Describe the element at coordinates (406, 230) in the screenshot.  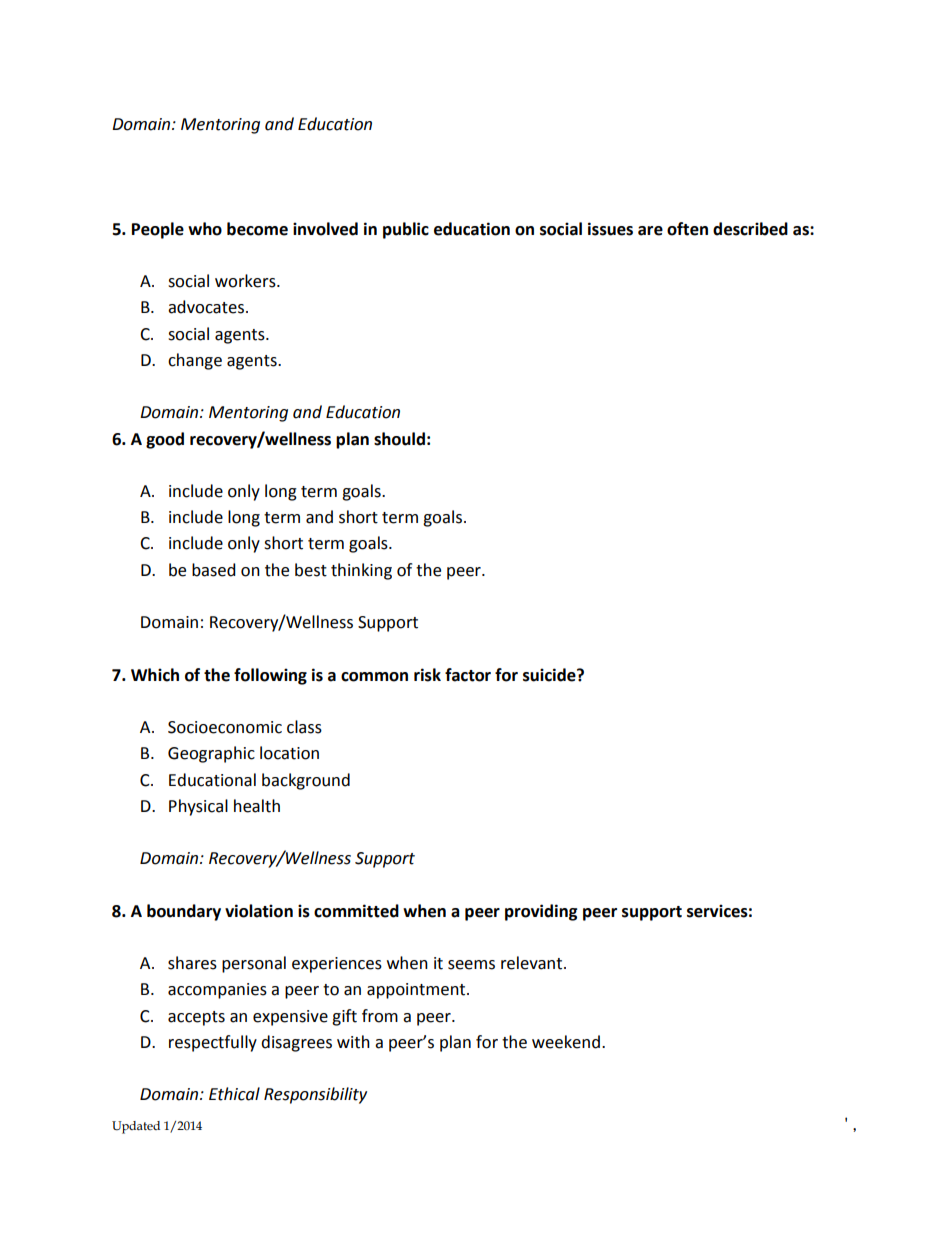
I see `public` at that location.
